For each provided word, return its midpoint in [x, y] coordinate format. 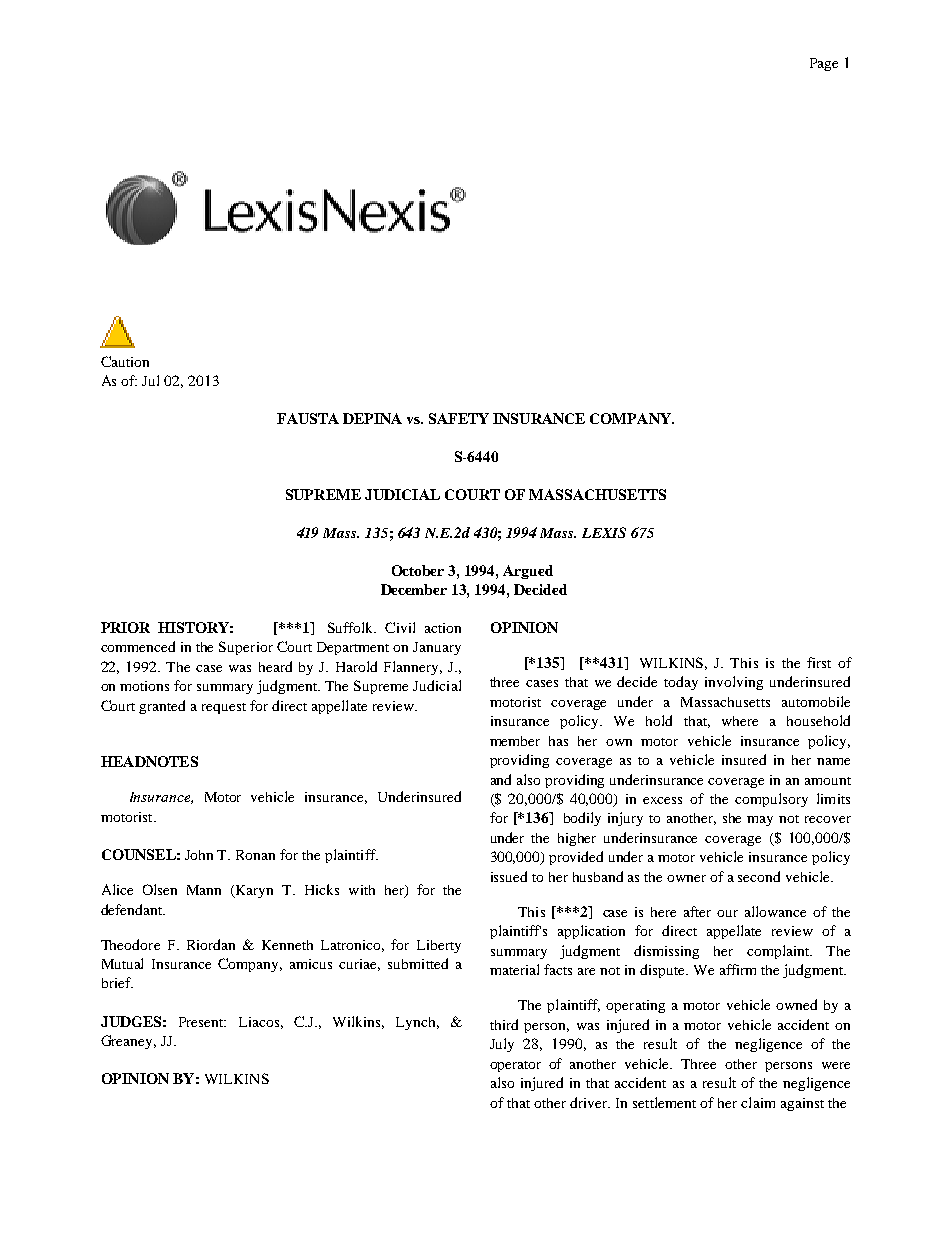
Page [824, 64]
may [760, 821]
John [199, 855]
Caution [125, 361]
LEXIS [604, 532]
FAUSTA [308, 418]
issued [509, 876]
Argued [528, 572]
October [418, 570]
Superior [246, 648]
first [819, 662]
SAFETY [459, 418]
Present [202, 1022]
